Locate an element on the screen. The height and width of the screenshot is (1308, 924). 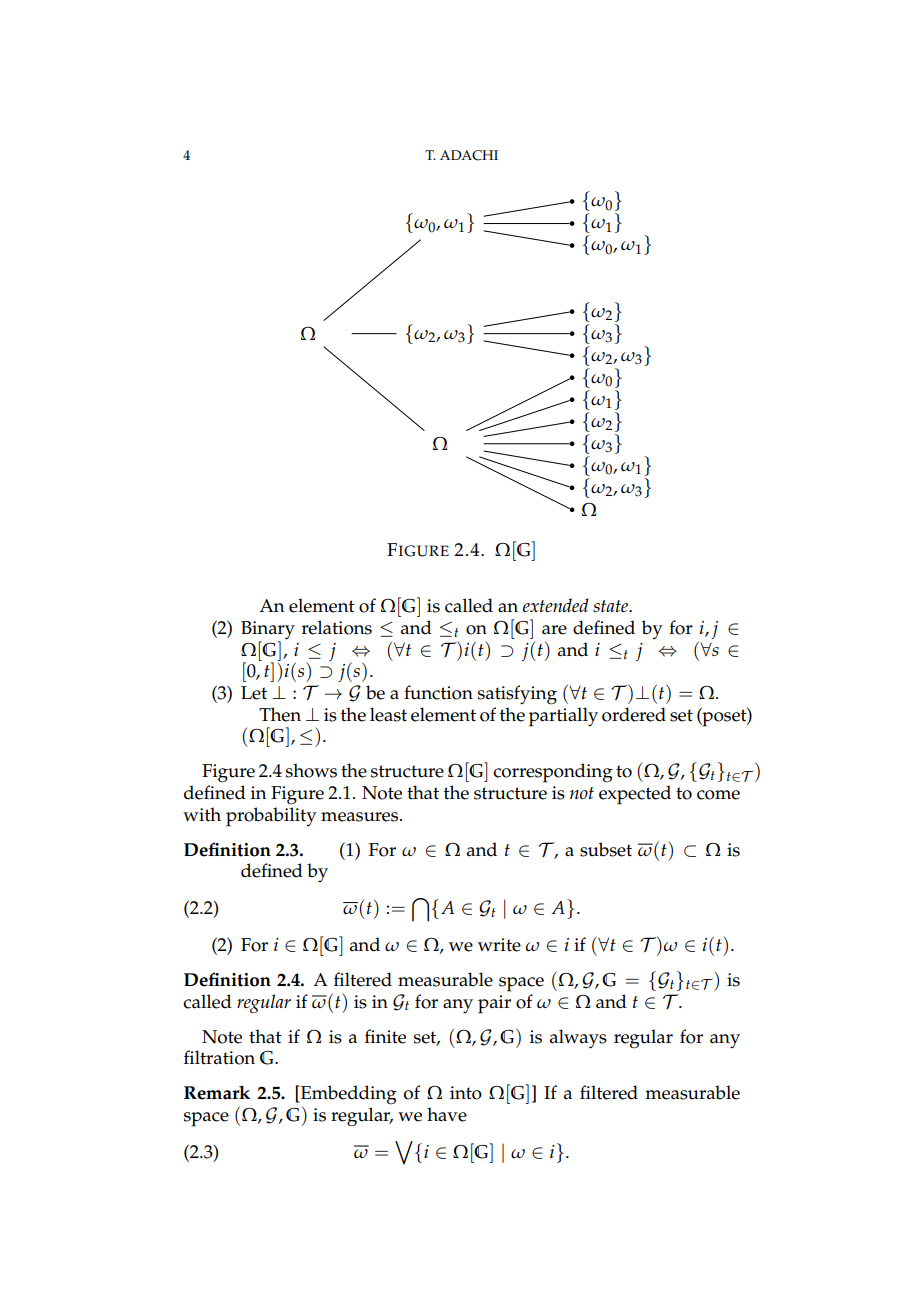
Then is located at coordinates (280, 714).
